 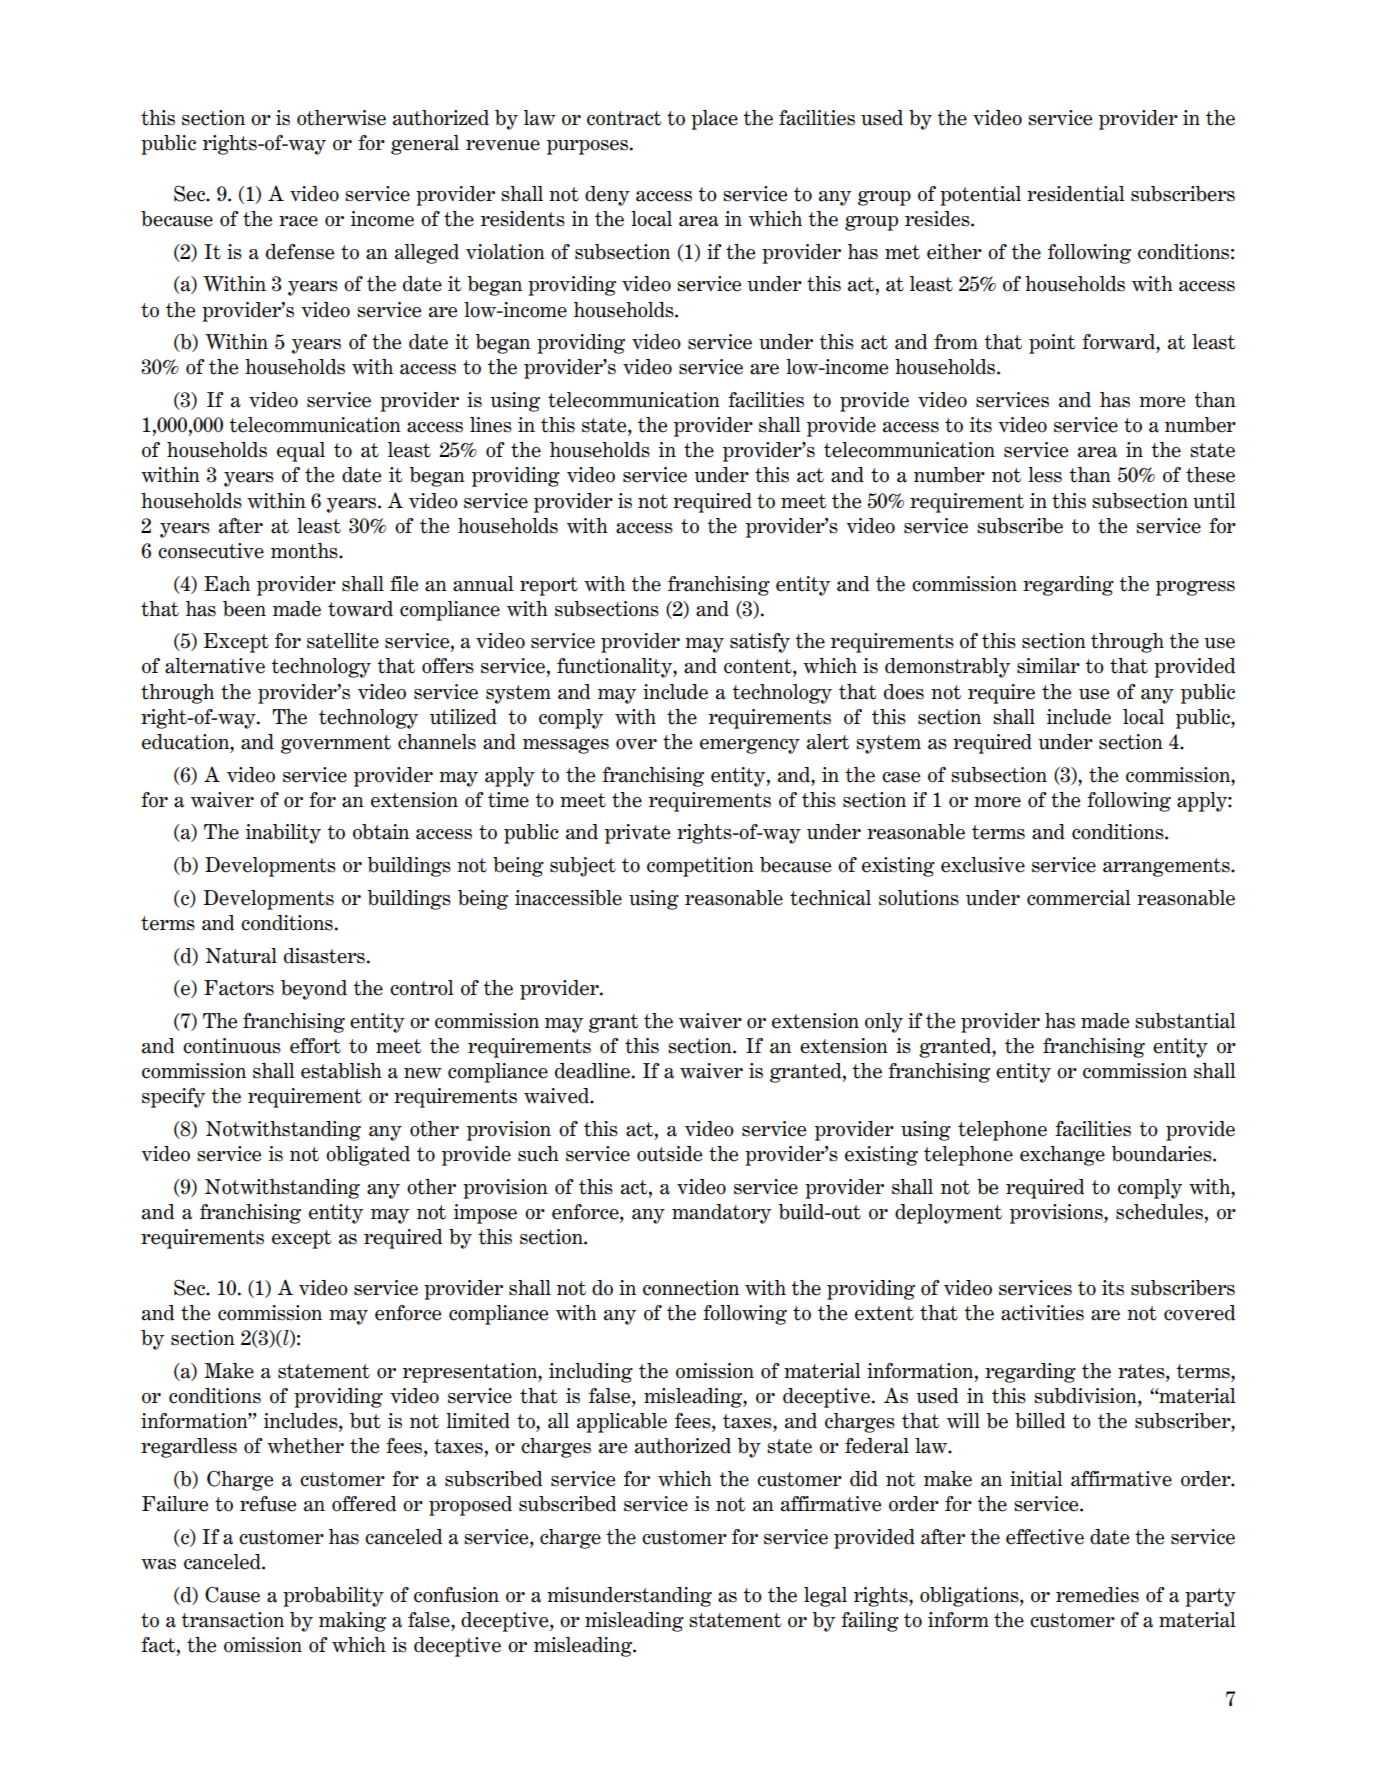 What do you see at coordinates (714, 120) in the screenshot?
I see `place` at bounding box center [714, 120].
